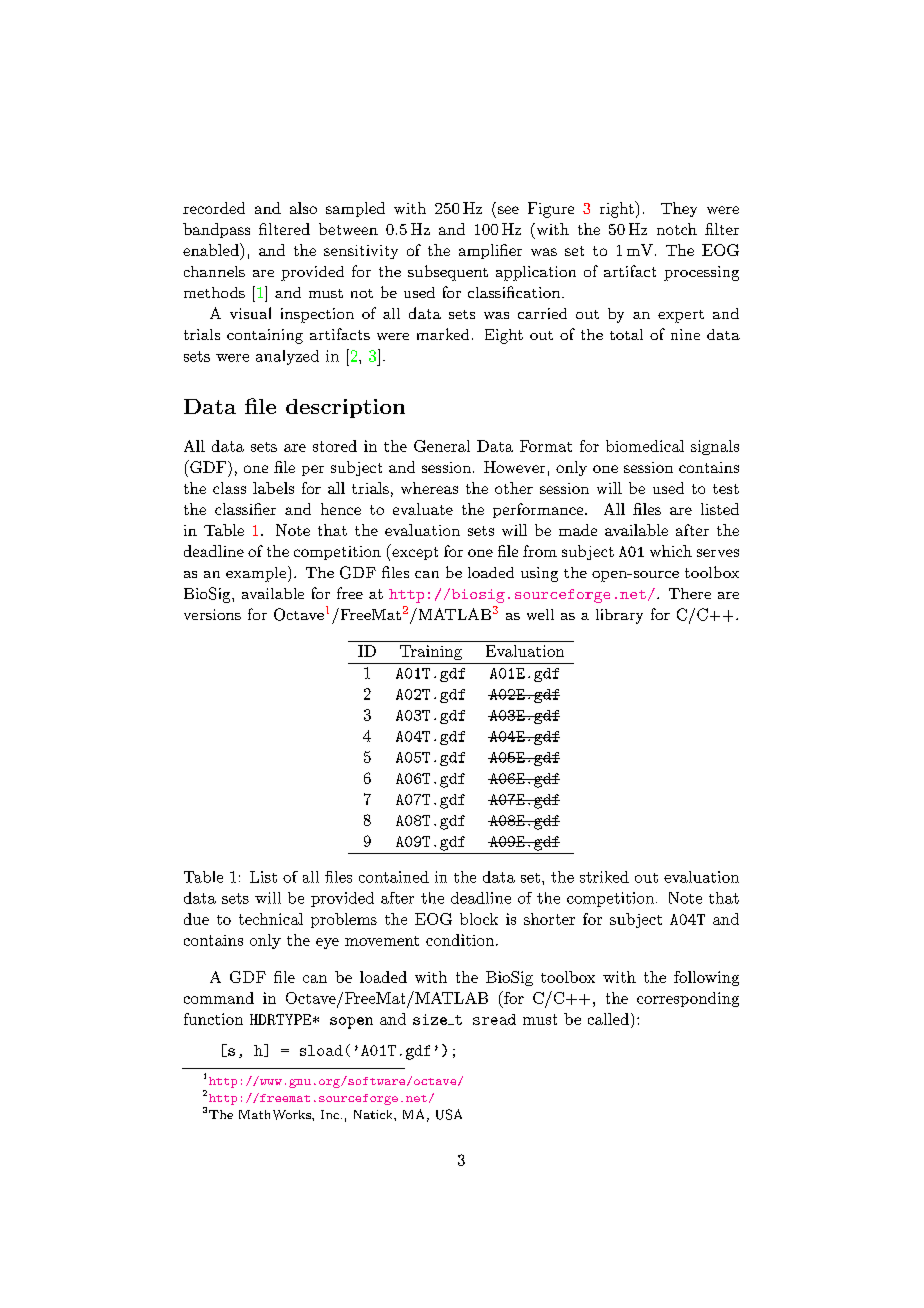  Describe the element at coordinates (490, 251) in the screenshot. I see `amplifier` at that location.
